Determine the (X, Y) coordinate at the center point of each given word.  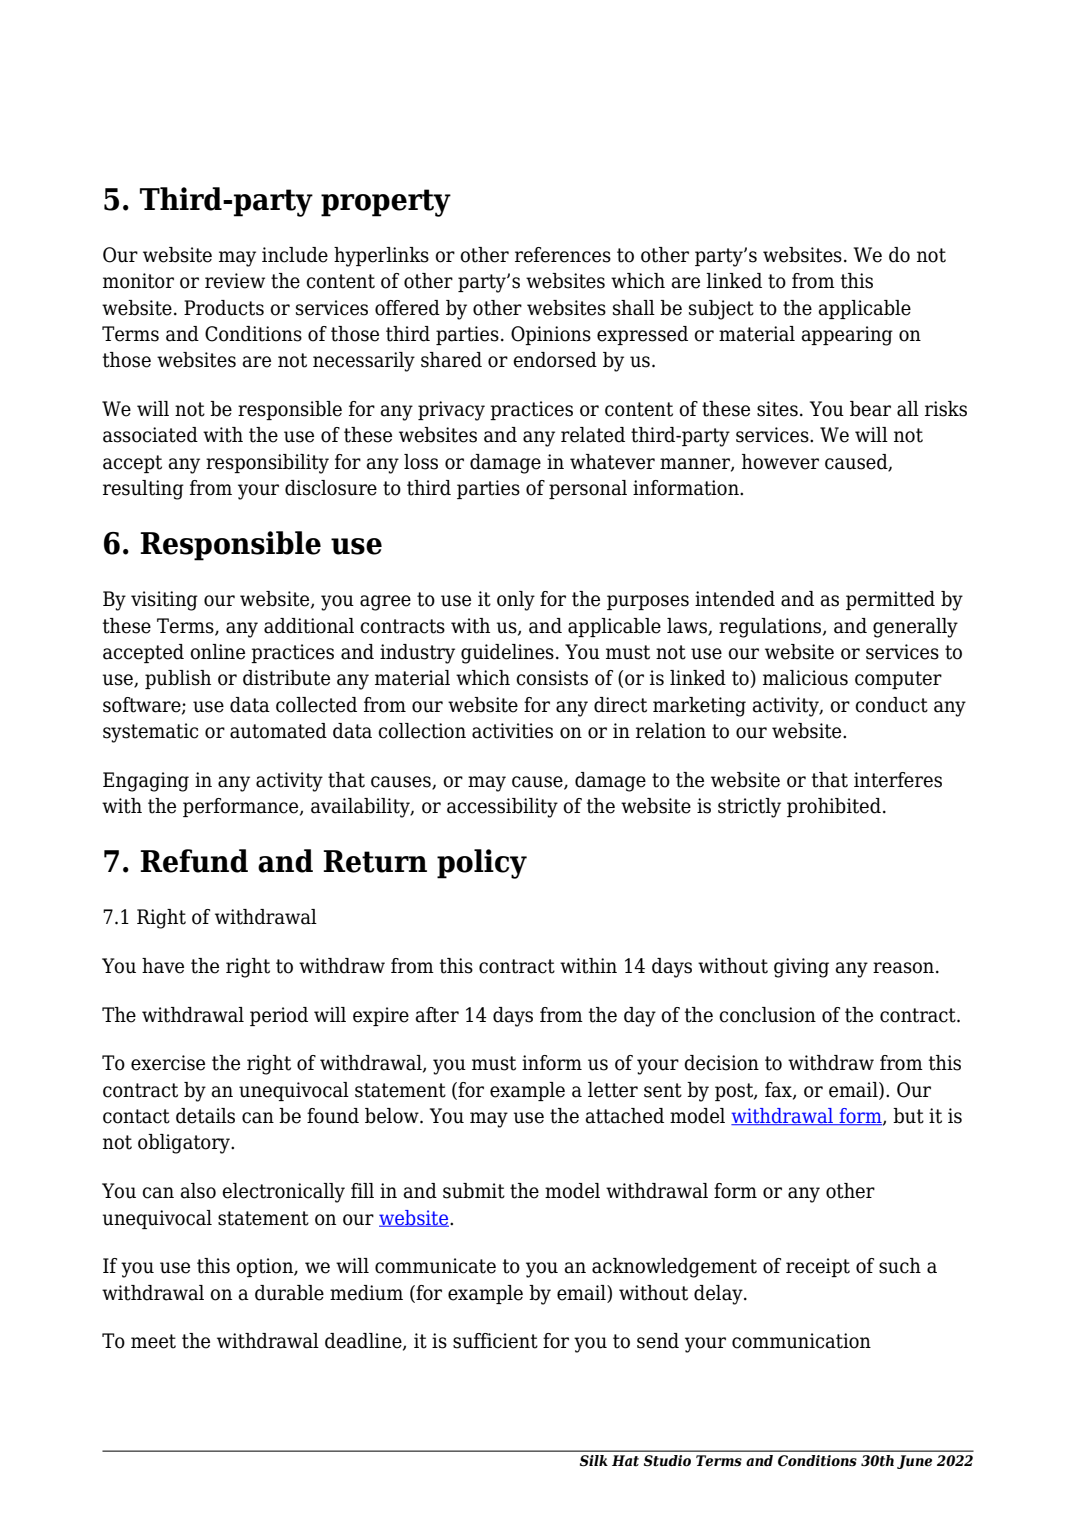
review (235, 281)
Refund (194, 861)
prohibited (834, 807)
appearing (847, 336)
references (563, 255)
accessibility (502, 808)
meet (153, 1341)
